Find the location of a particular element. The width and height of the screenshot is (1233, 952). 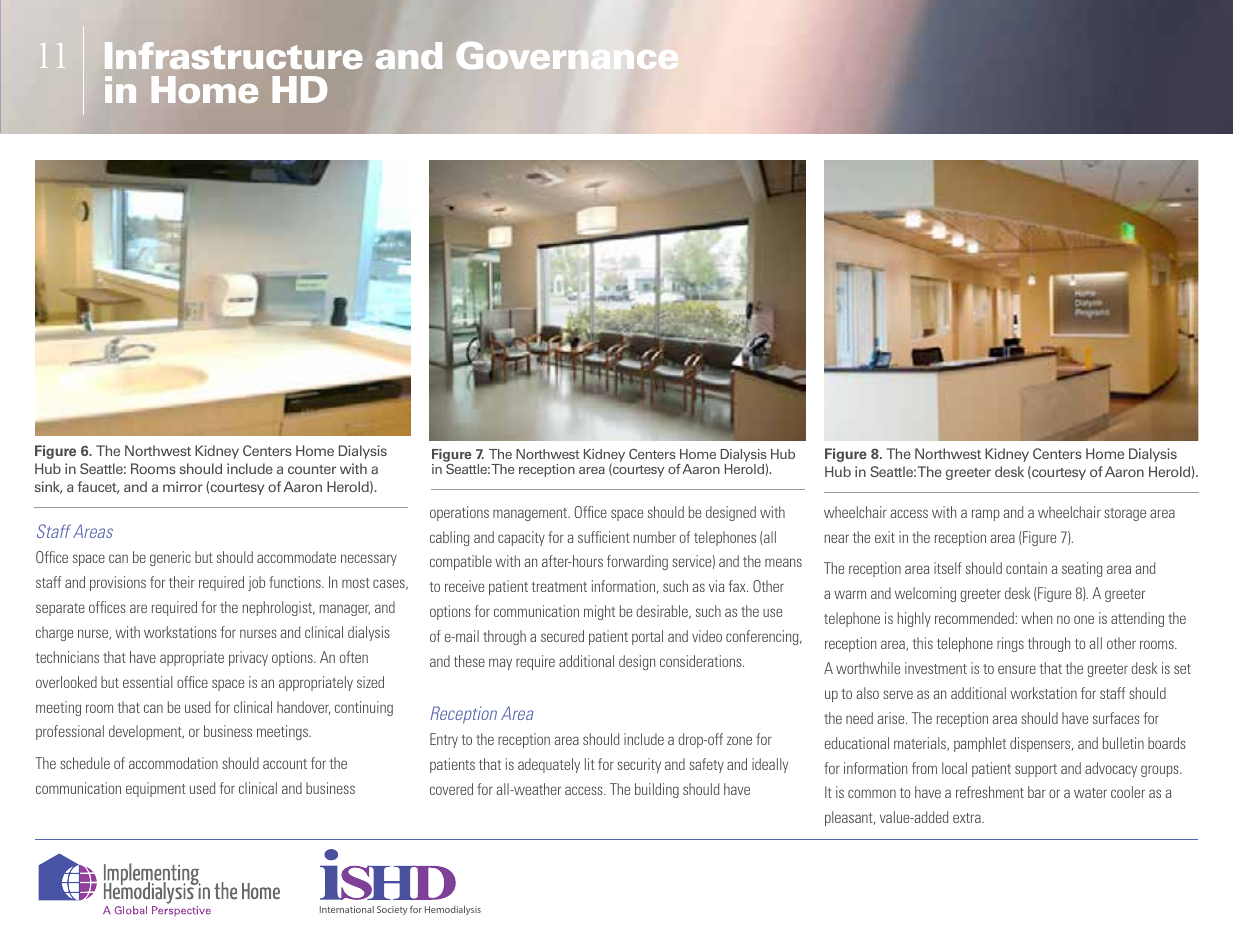

storage is located at coordinates (1125, 514).
